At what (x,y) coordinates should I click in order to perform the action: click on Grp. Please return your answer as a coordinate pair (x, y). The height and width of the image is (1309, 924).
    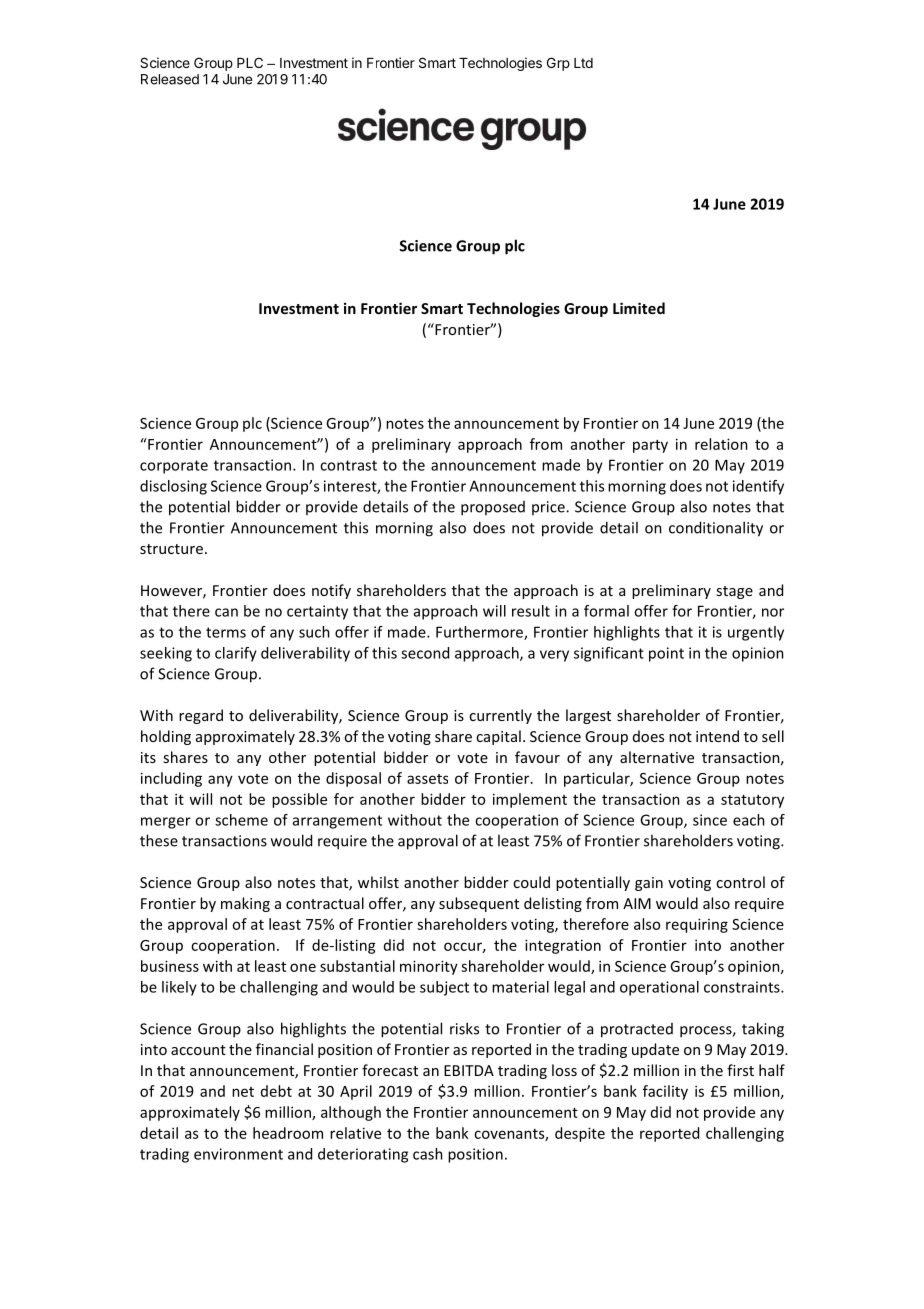
    Looking at the image, I should click on (558, 64).
